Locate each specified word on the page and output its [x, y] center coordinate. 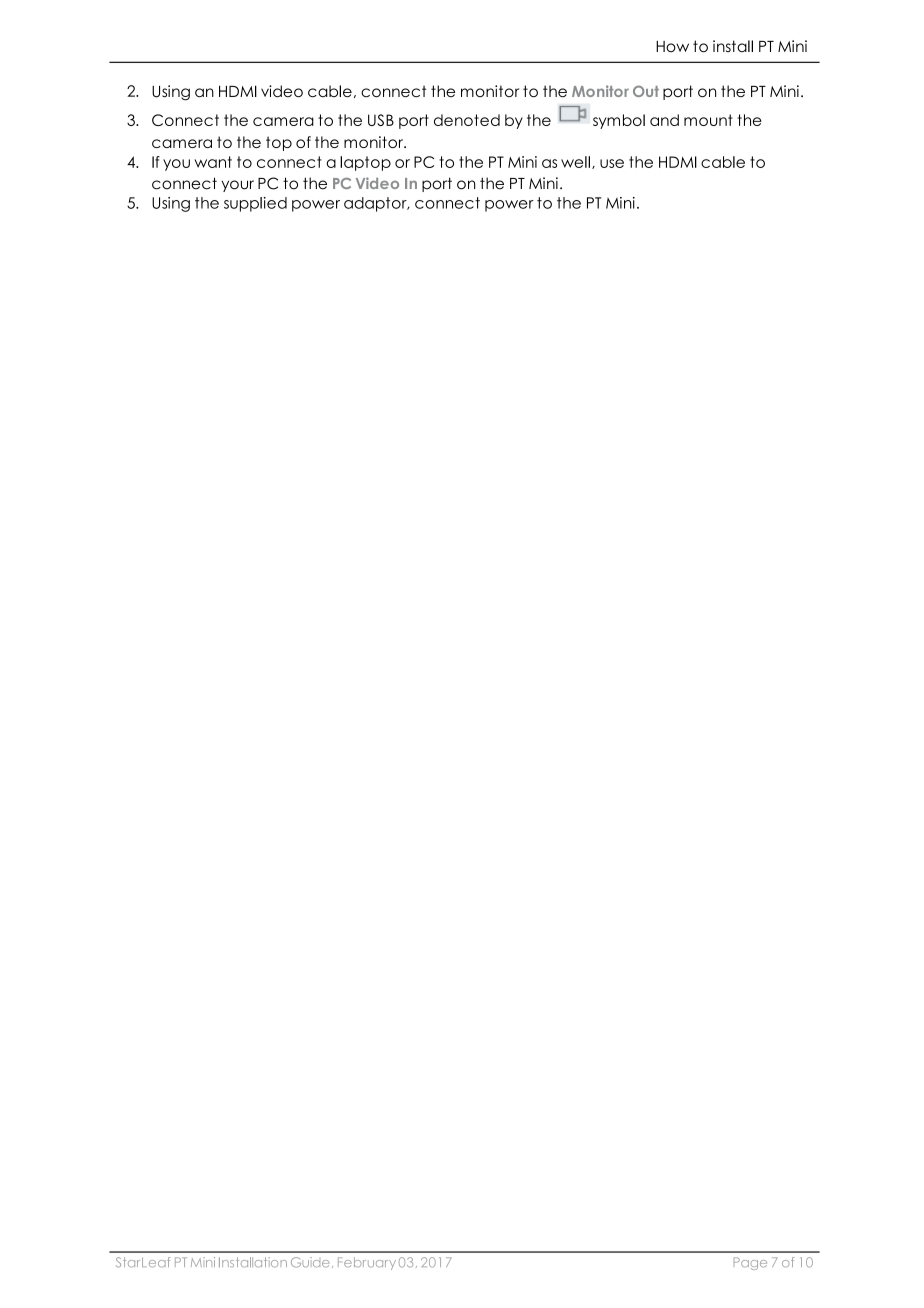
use [612, 163]
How [672, 46]
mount [708, 120]
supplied [255, 204]
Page [750, 1263]
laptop [365, 163]
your [237, 186]
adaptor [376, 204]
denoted [467, 120]
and [664, 120]
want [213, 162]
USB [381, 120]
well [575, 162]
